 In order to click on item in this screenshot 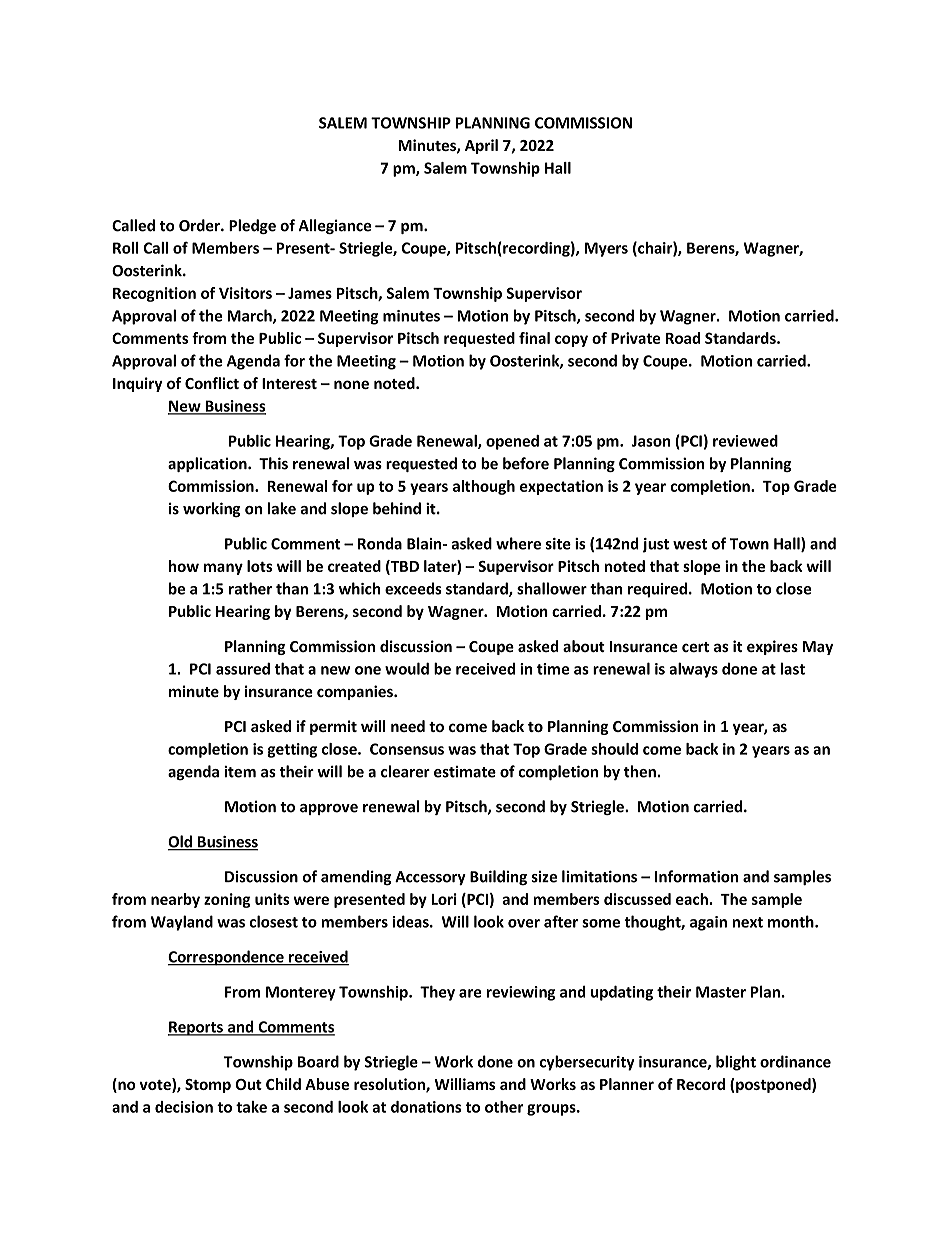, I will do `click(240, 772)`.
